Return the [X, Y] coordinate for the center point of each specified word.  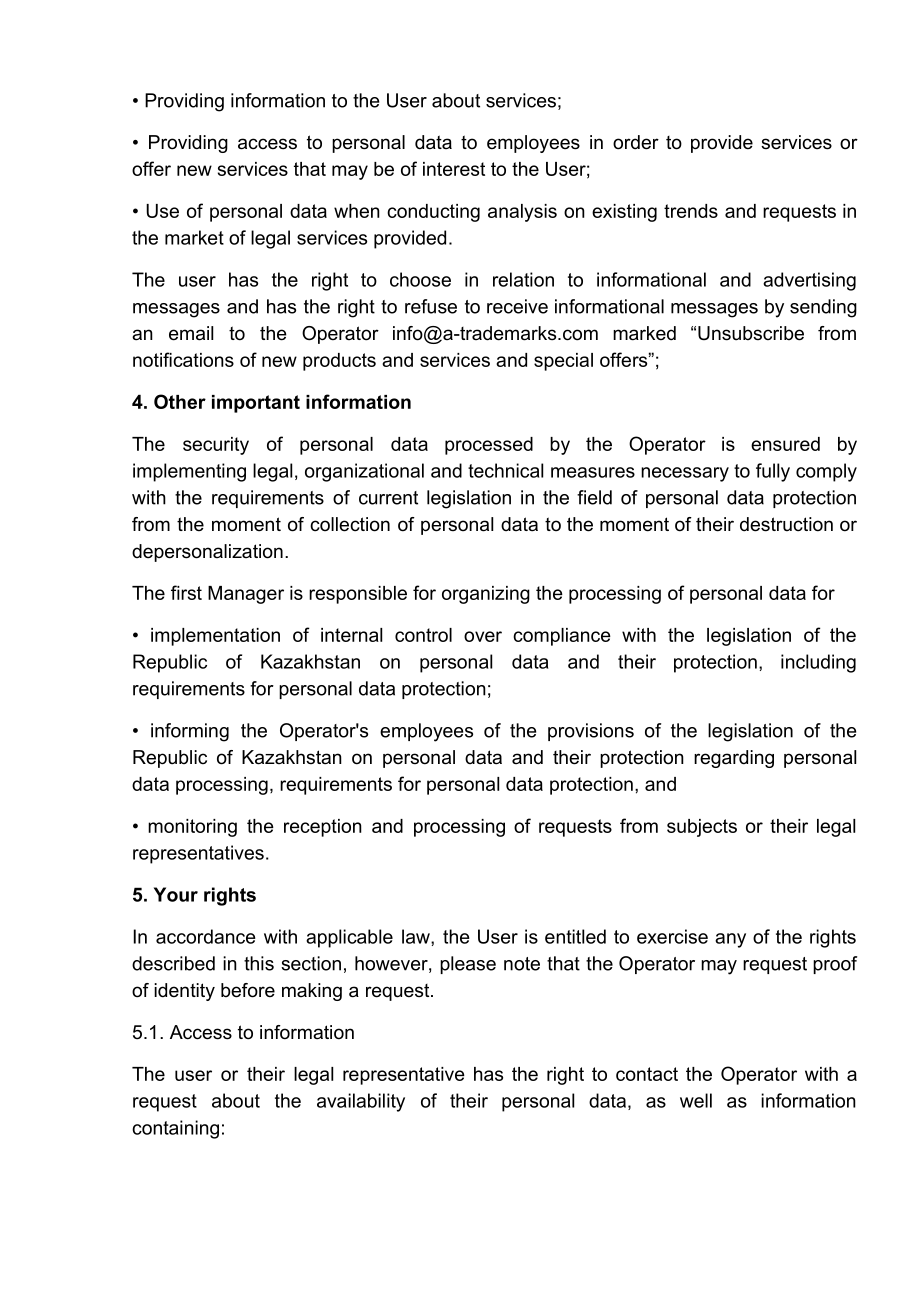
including [818, 663]
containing [175, 1129]
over [483, 636]
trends [691, 211]
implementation [215, 637]
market [194, 237]
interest [454, 169]
